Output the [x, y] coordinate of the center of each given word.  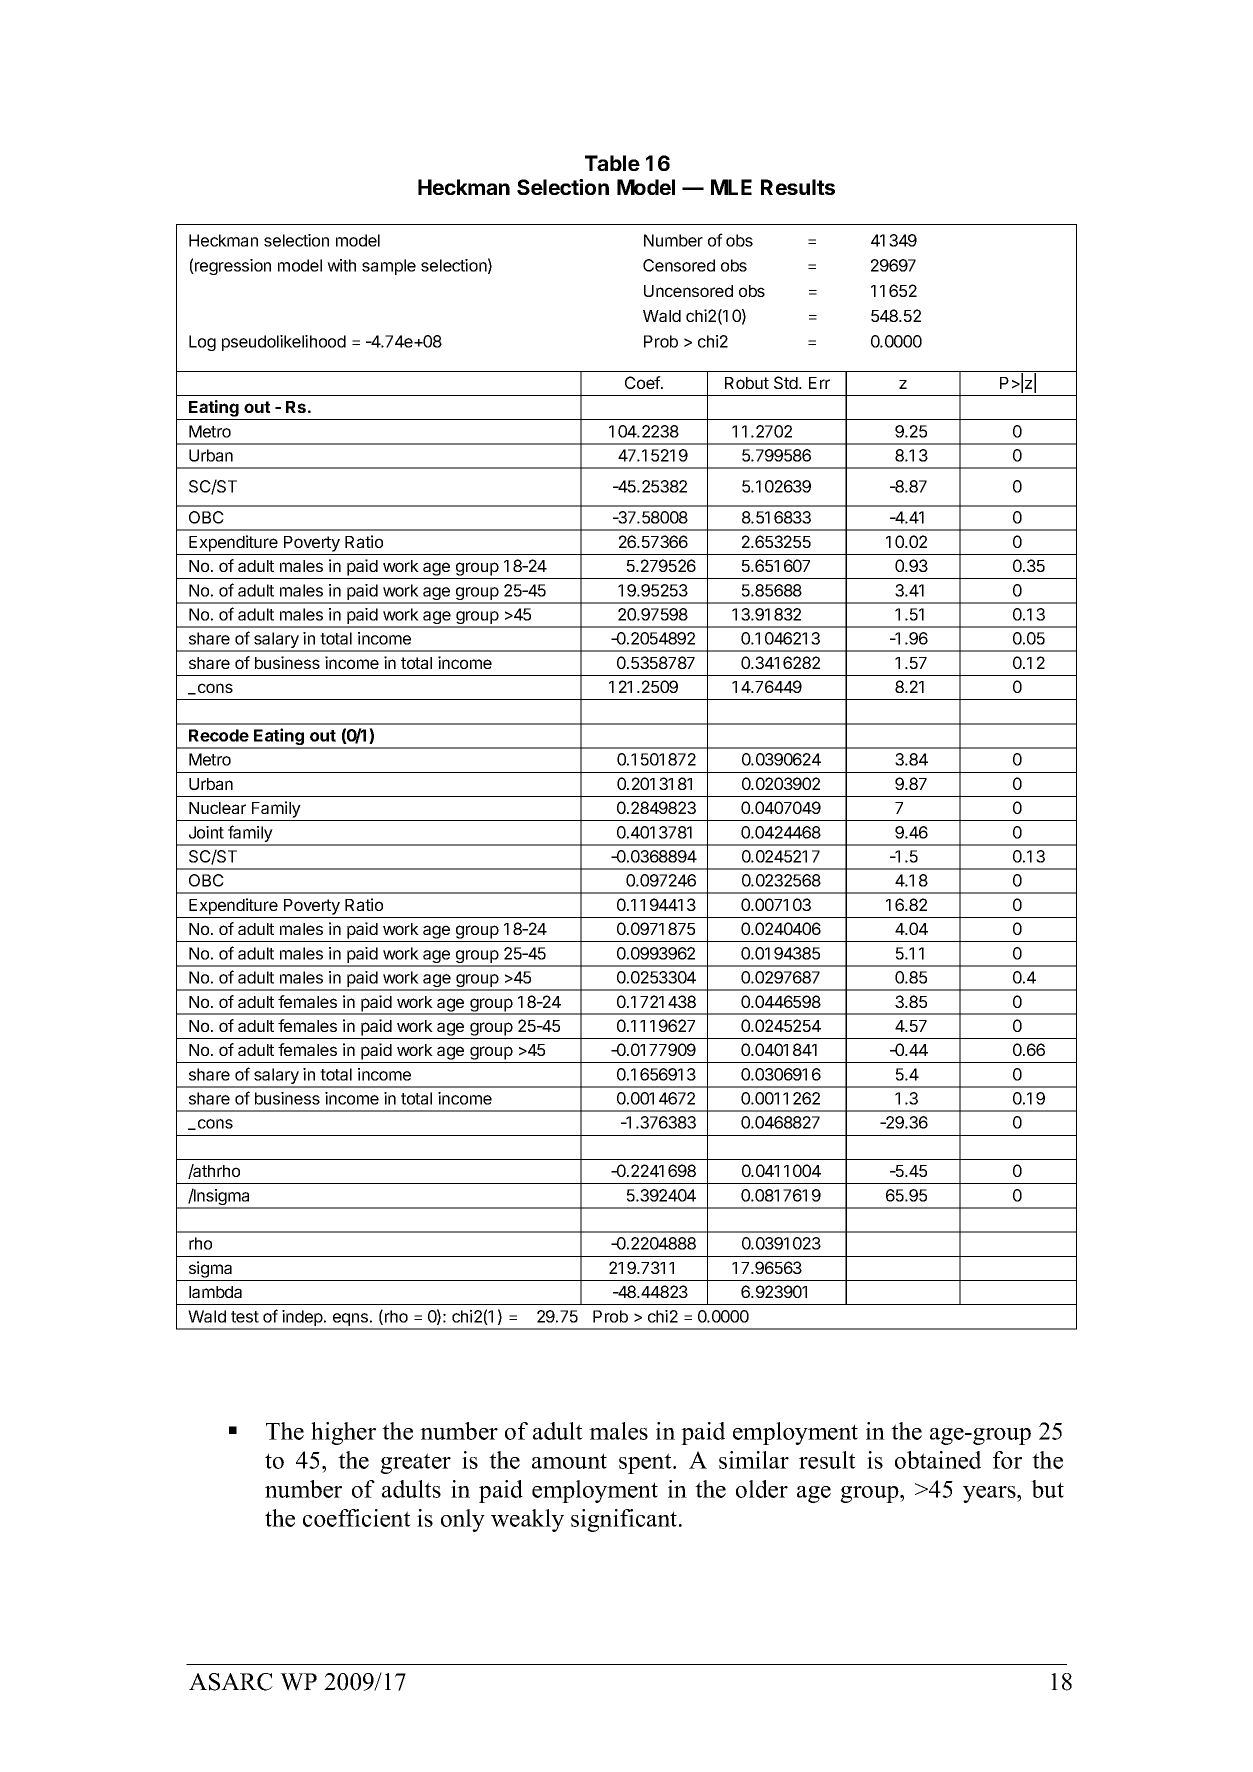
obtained [938, 1460]
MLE [731, 187]
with [341, 265]
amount [569, 1461]
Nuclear [217, 808]
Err [819, 383]
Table [612, 163]
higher [343, 1433]
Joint [206, 832]
